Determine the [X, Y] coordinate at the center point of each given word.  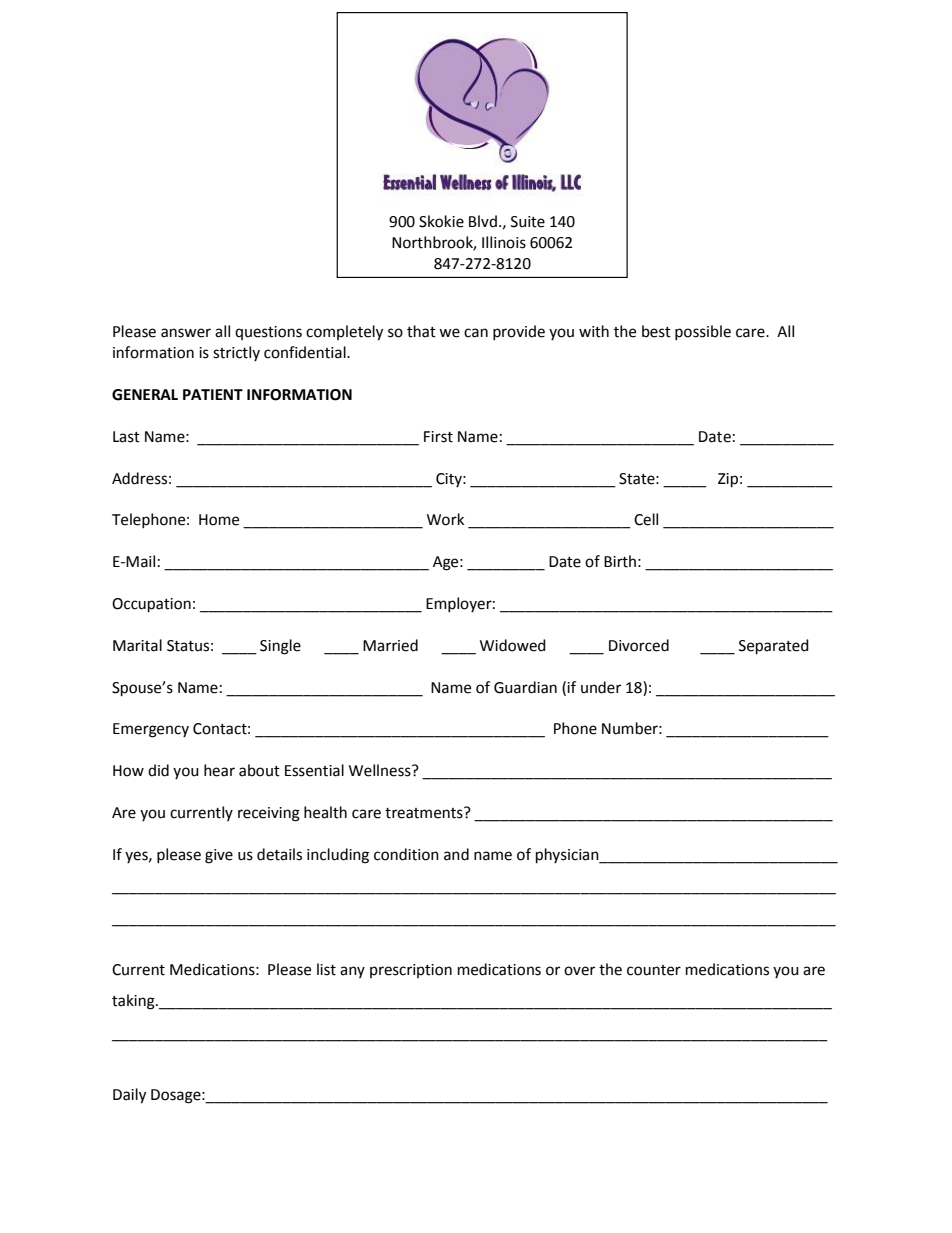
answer [186, 333]
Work [445, 519]
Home [219, 520]
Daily [129, 1096]
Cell [646, 519]
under [601, 687]
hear [219, 770]
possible [703, 332]
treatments [425, 813]
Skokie [441, 221]
